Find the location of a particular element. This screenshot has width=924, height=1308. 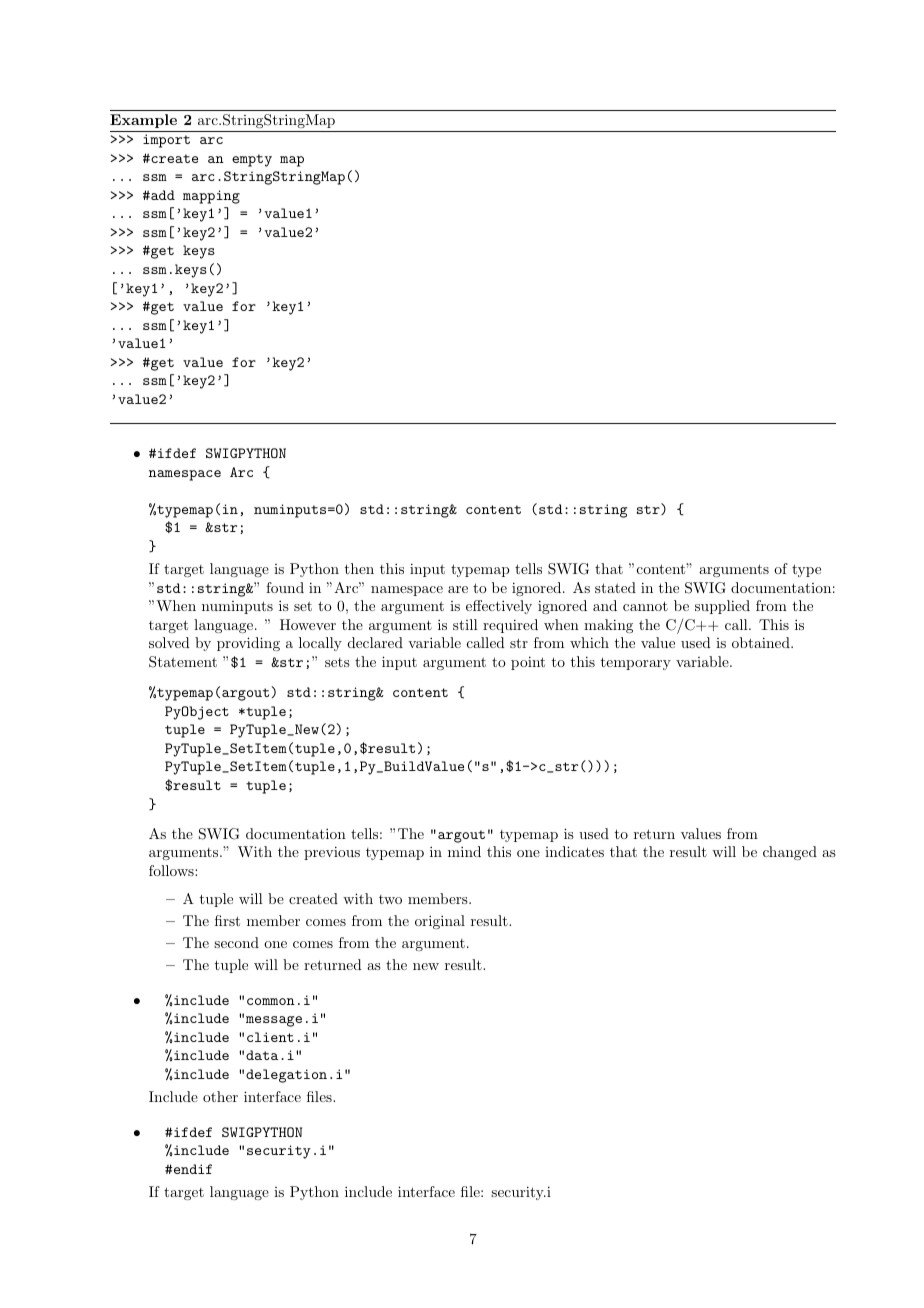

other is located at coordinates (220, 1096).
